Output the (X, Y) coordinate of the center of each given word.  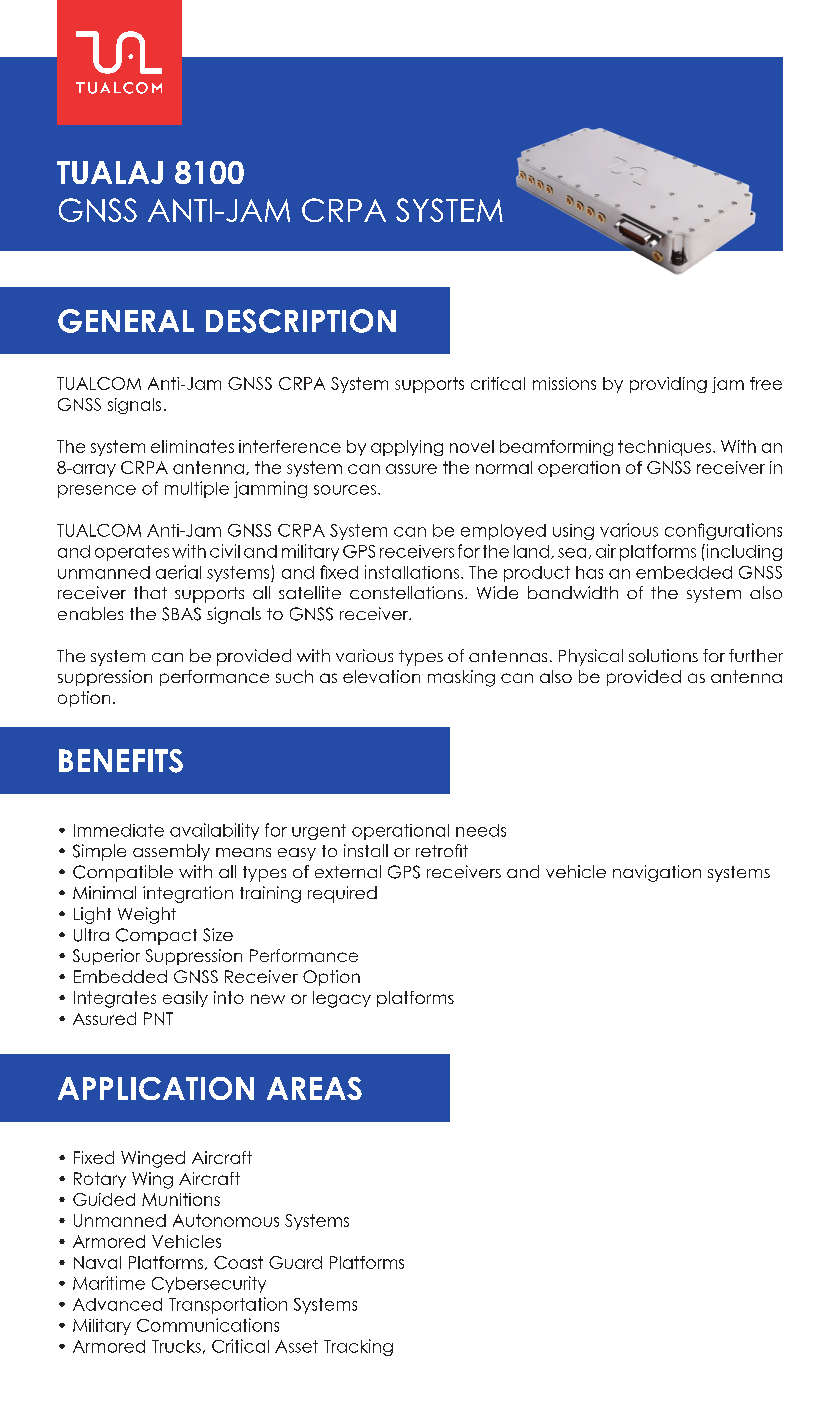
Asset (296, 1346)
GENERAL (126, 321)
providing (668, 385)
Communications (208, 1325)
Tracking (358, 1347)
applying (407, 448)
